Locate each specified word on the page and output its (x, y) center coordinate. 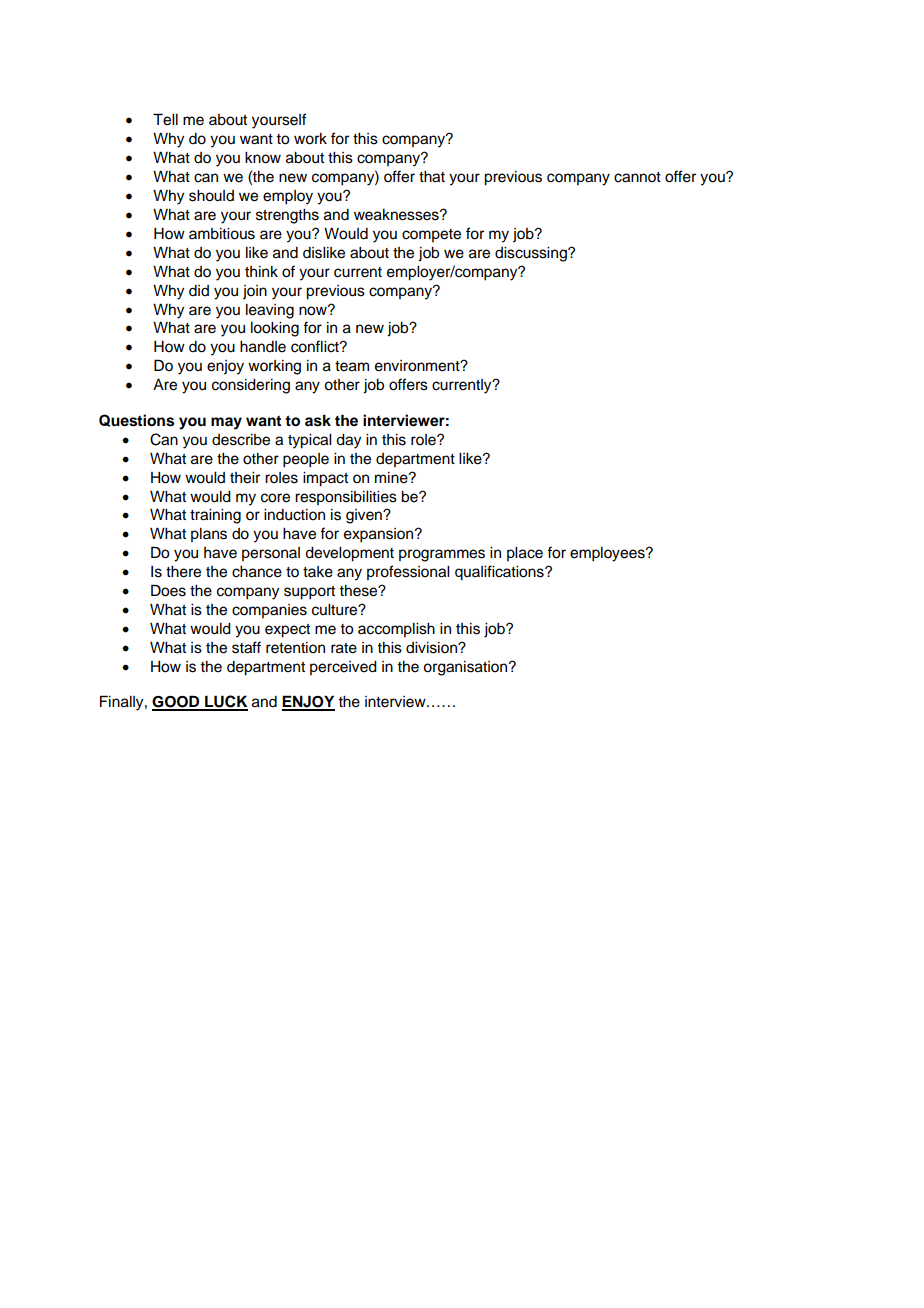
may (226, 423)
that (432, 177)
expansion (380, 535)
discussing (532, 254)
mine (392, 478)
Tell (165, 119)
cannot (637, 177)
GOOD (177, 702)
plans (209, 535)
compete (431, 235)
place (525, 554)
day (348, 441)
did (199, 291)
